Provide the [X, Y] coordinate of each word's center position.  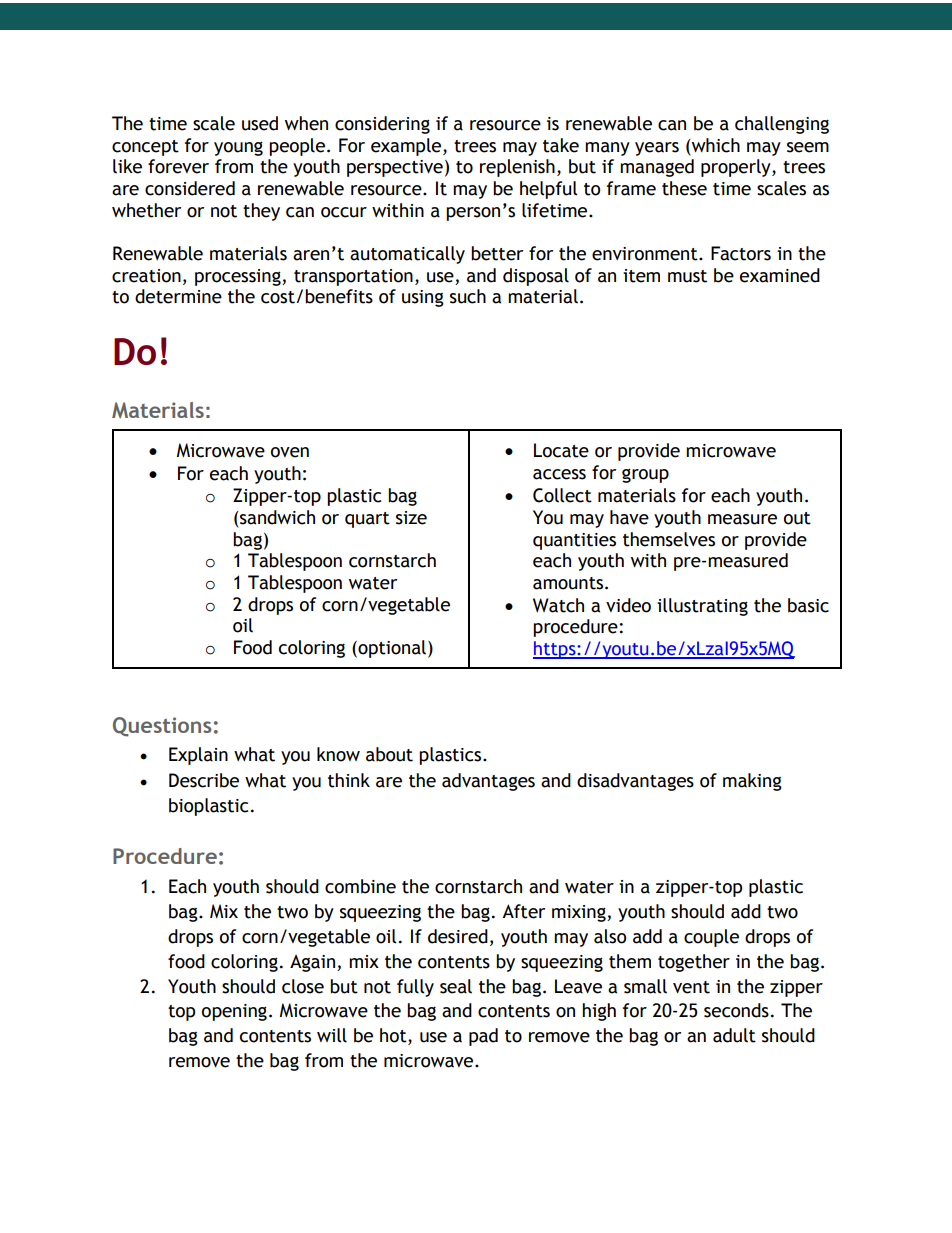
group [645, 476]
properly [737, 168]
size [411, 518]
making [752, 782]
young [238, 149]
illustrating [702, 607]
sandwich [276, 517]
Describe [204, 780]
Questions [162, 727]
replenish [517, 168]
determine [178, 296]
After [523, 911]
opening [234, 1012]
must [687, 276]
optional [391, 649]
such [468, 296]
